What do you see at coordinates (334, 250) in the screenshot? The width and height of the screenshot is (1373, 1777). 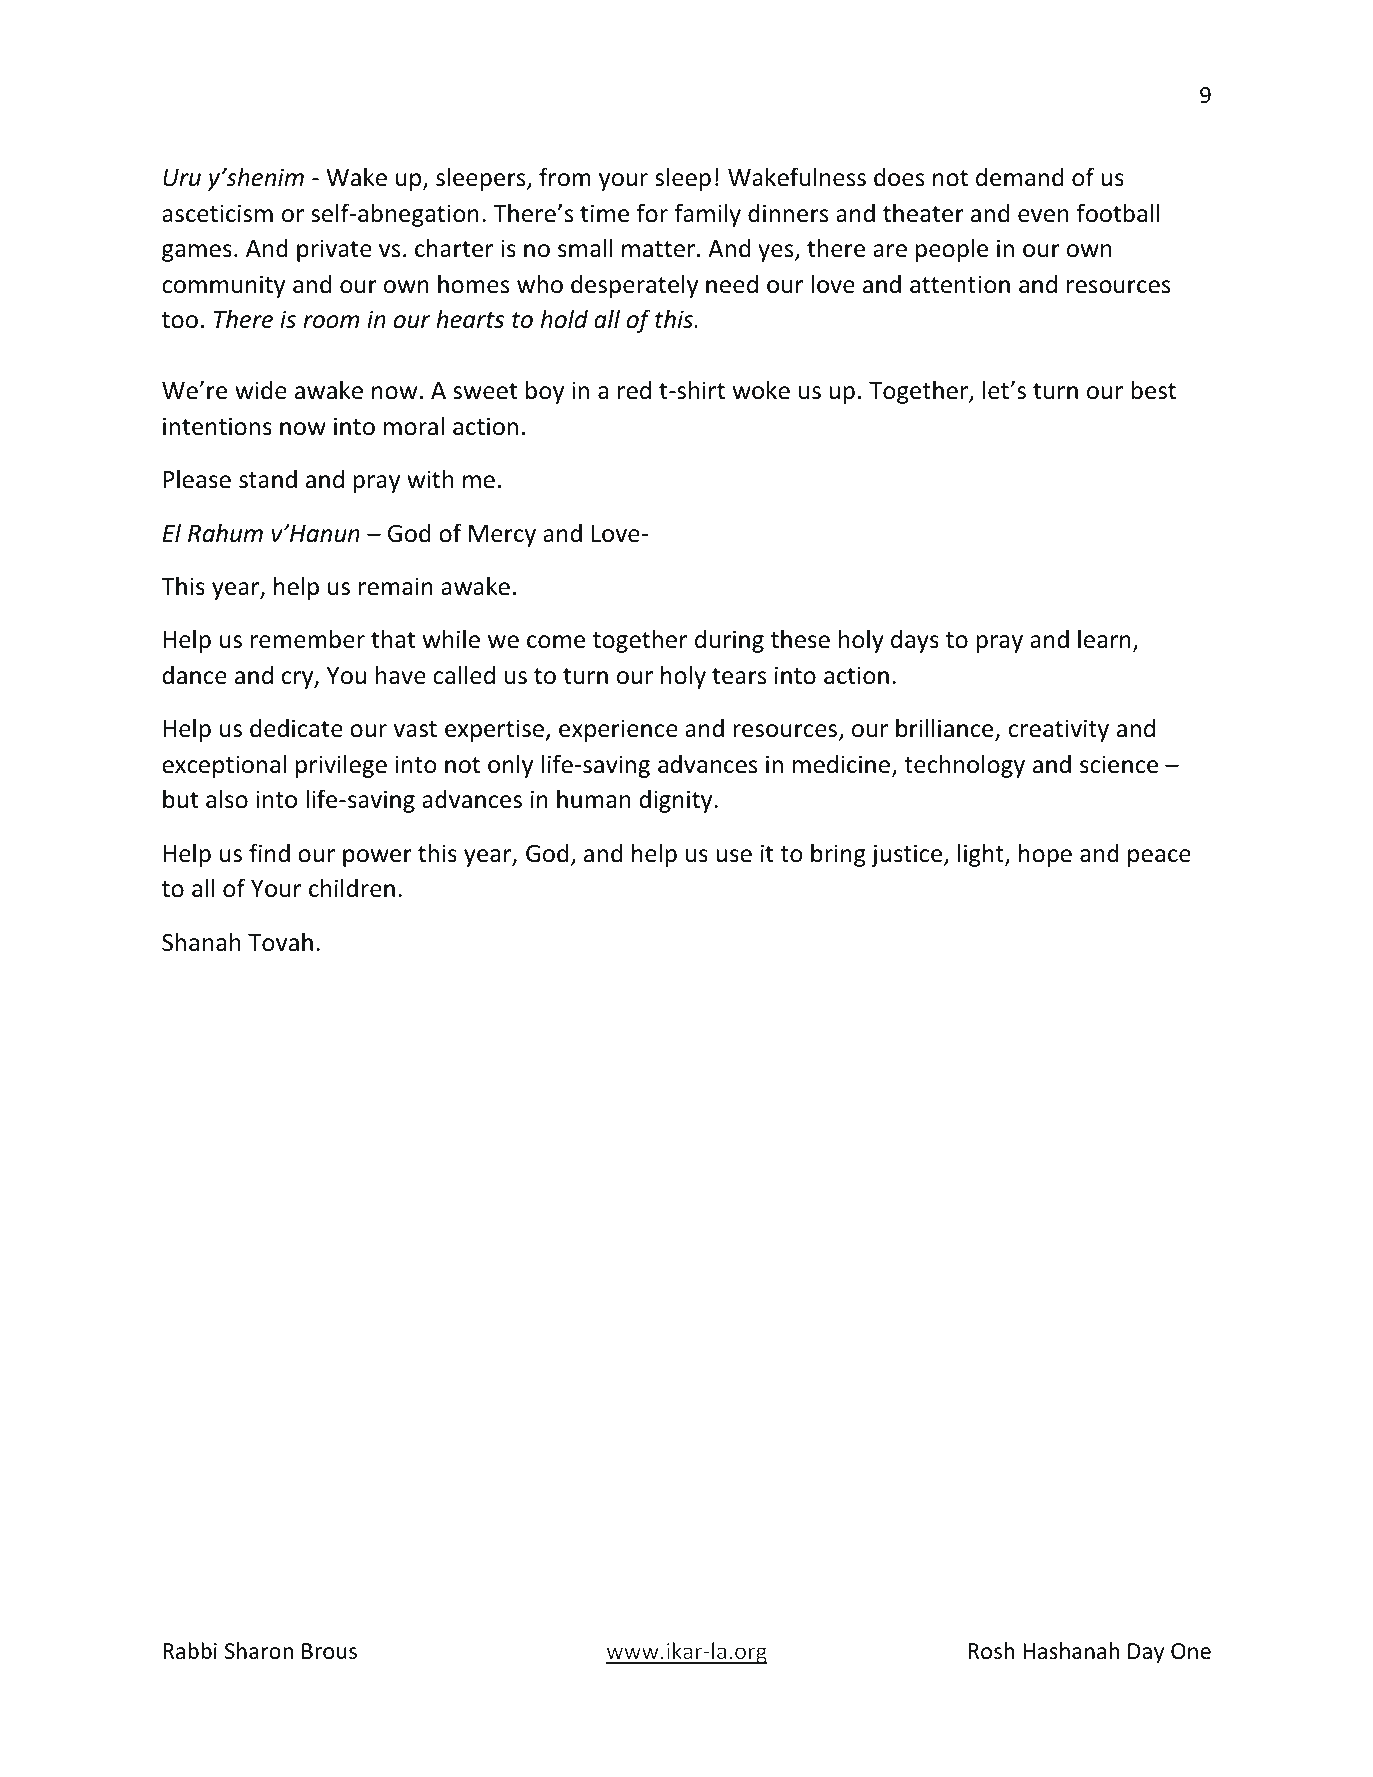 I see `private` at bounding box center [334, 250].
